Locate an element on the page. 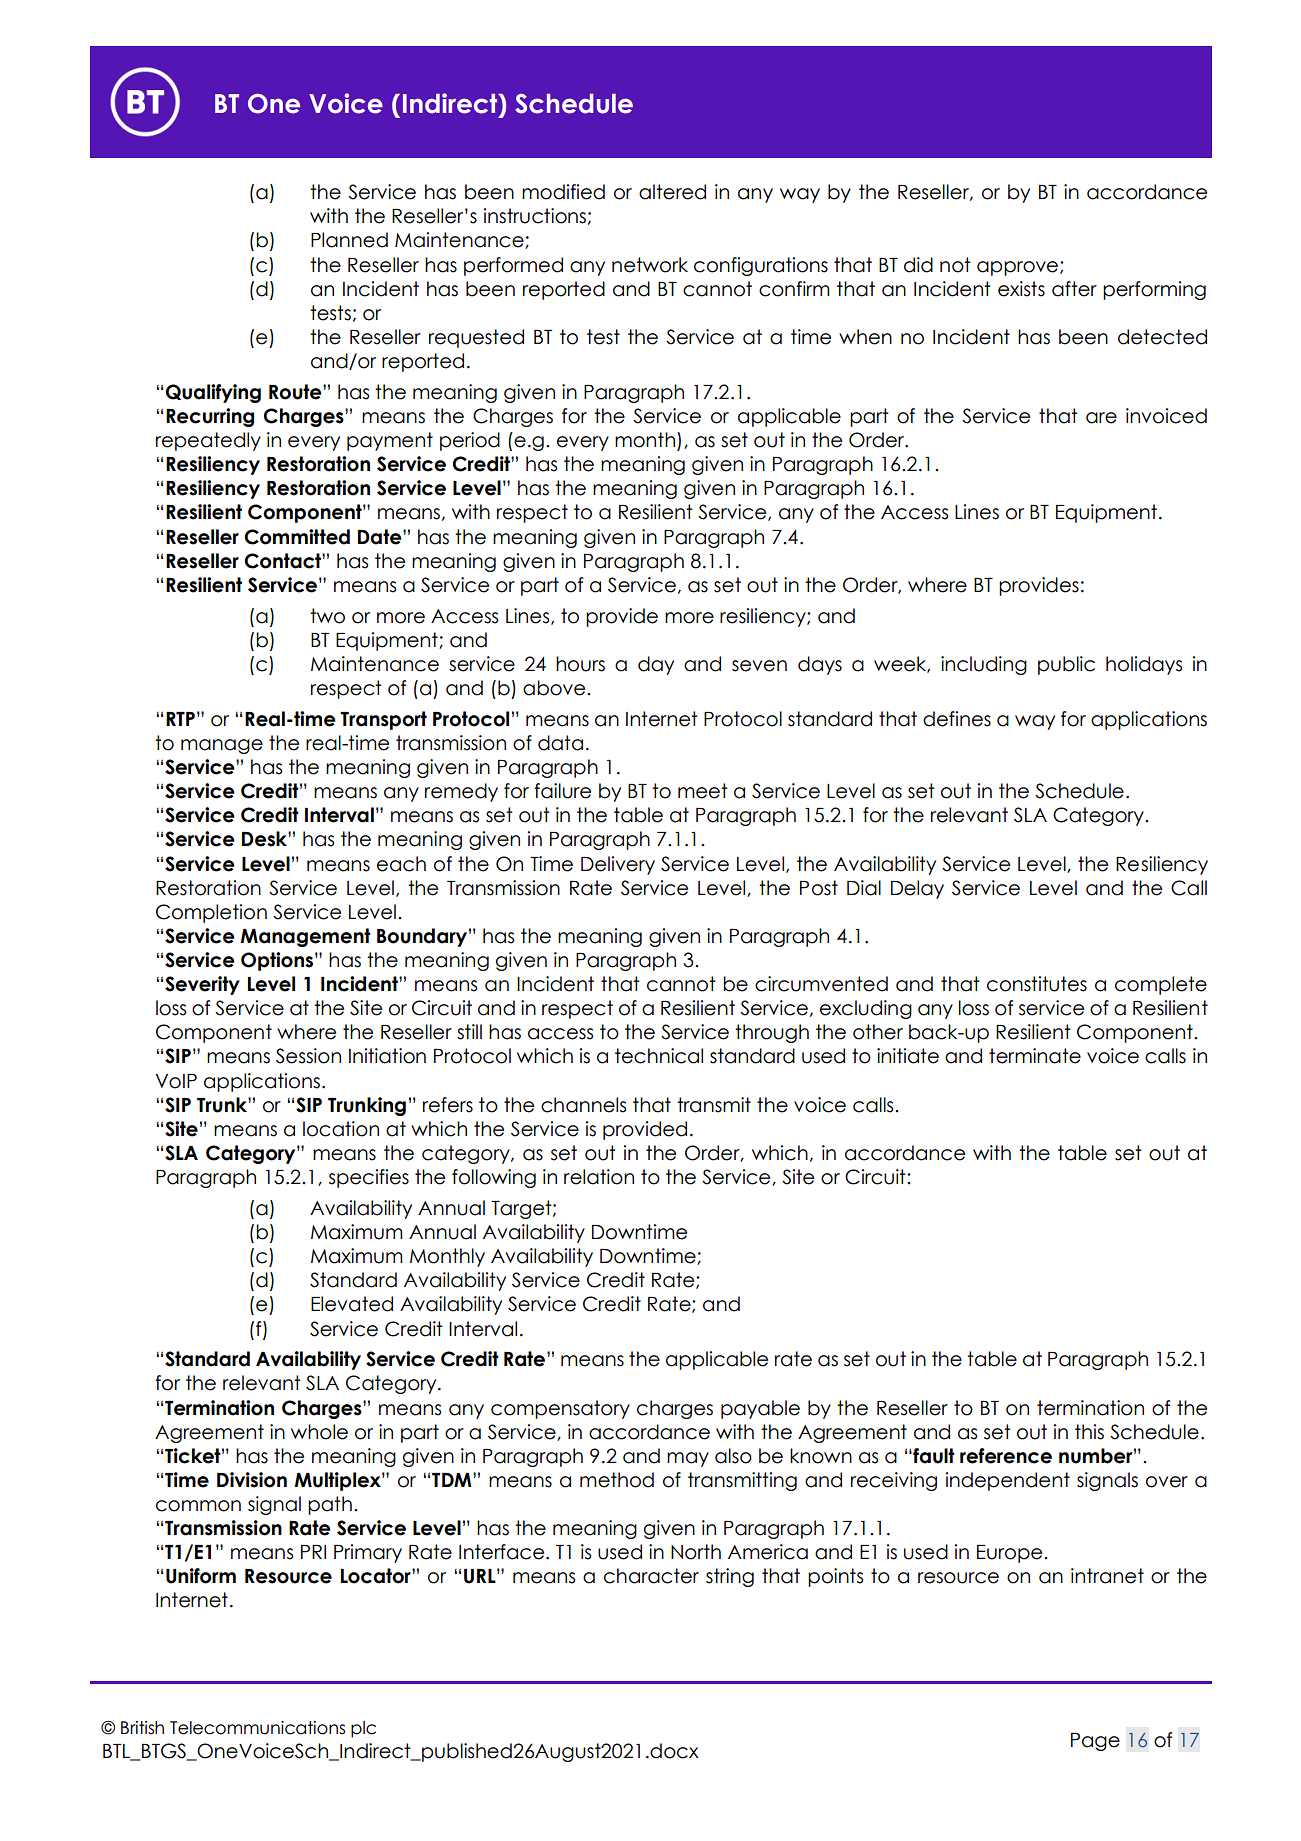 Image resolution: width=1301 pixels, height=1841 pixels. constitutes is located at coordinates (1037, 984).
